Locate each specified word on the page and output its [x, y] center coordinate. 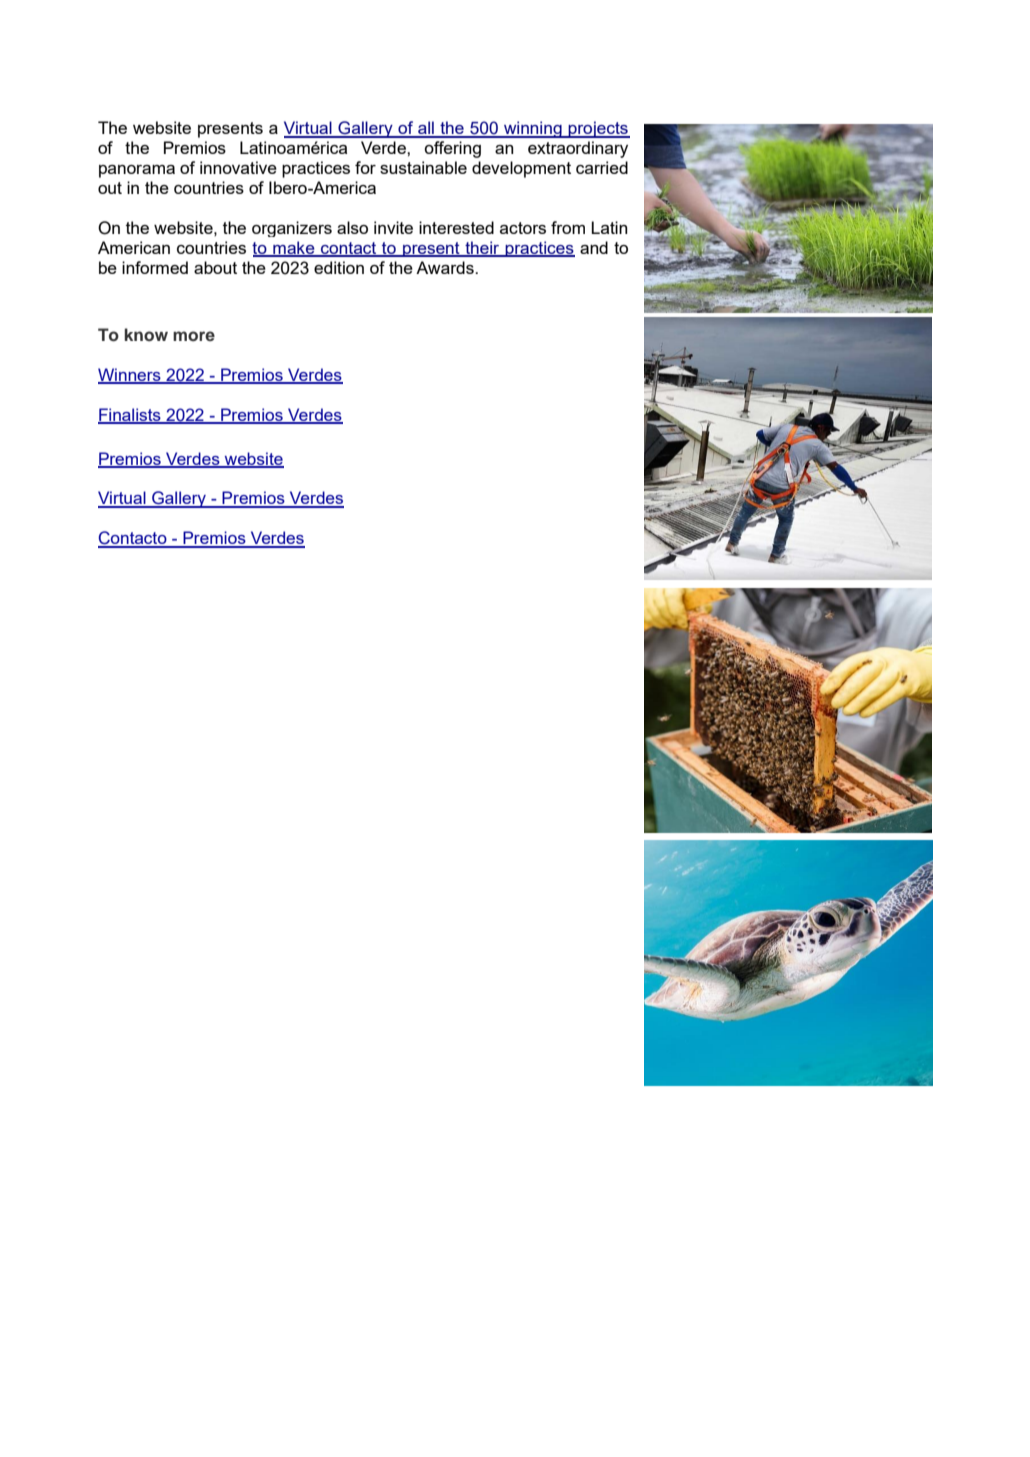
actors [523, 228]
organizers [292, 229]
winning [533, 129]
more [194, 336]
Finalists [130, 416]
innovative [238, 167]
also [352, 227]
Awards [446, 267]
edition [339, 267]
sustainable [423, 167]
